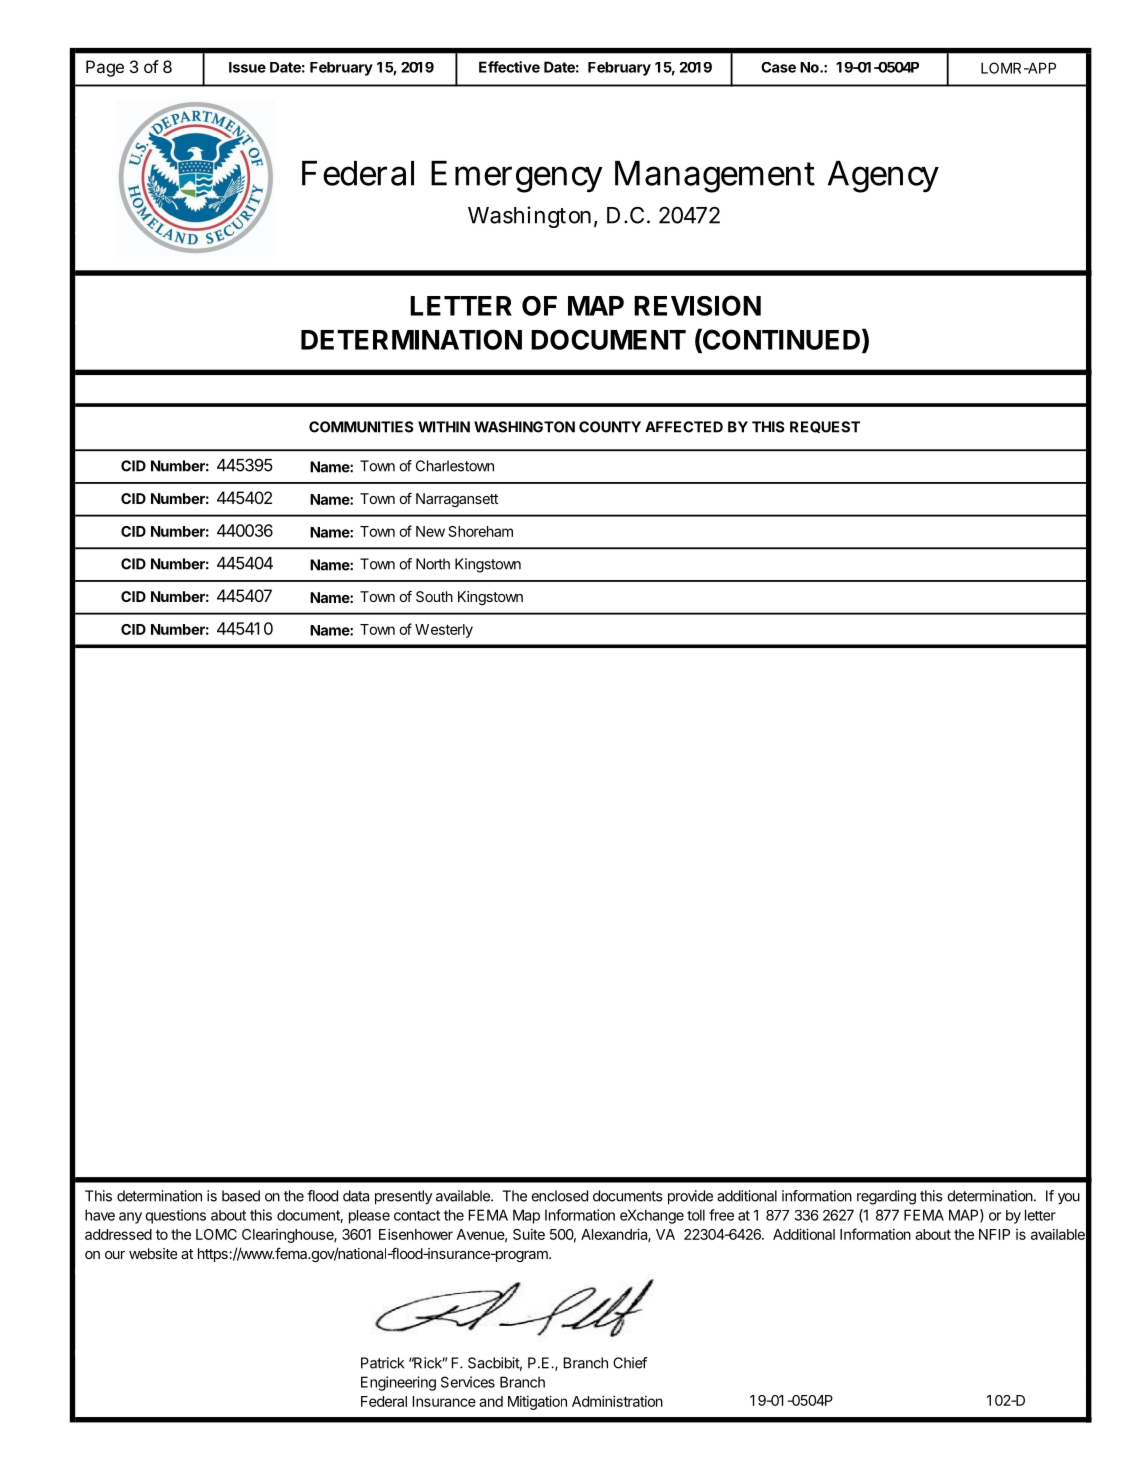 This document has height=1477, width=1141. I want to click on Chief, so click(630, 1363).
